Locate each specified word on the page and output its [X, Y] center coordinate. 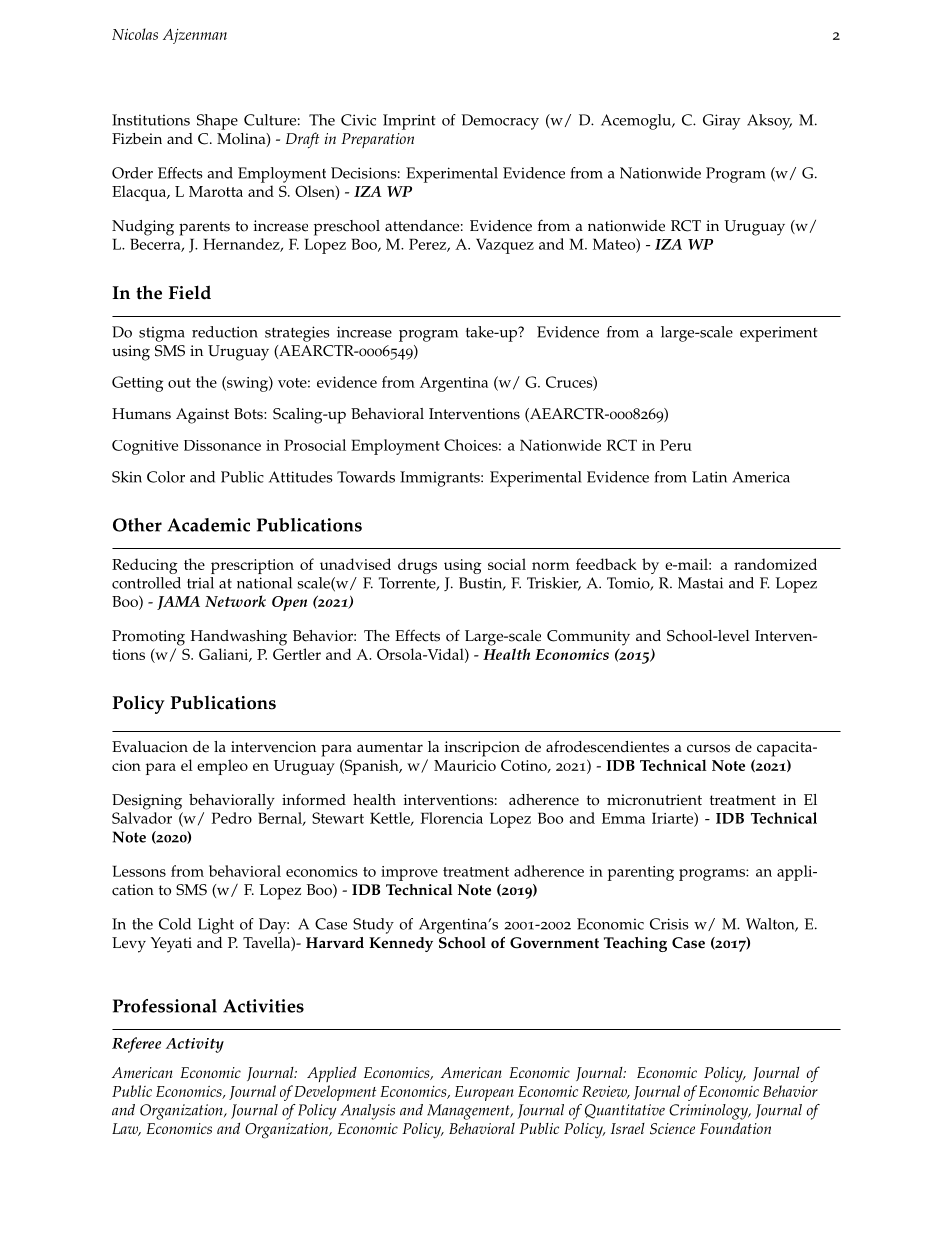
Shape [217, 122]
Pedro [231, 818]
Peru [676, 445]
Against [202, 416]
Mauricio [465, 765]
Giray [722, 122]
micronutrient [654, 800]
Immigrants [441, 479]
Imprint [409, 122]
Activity [195, 1045]
